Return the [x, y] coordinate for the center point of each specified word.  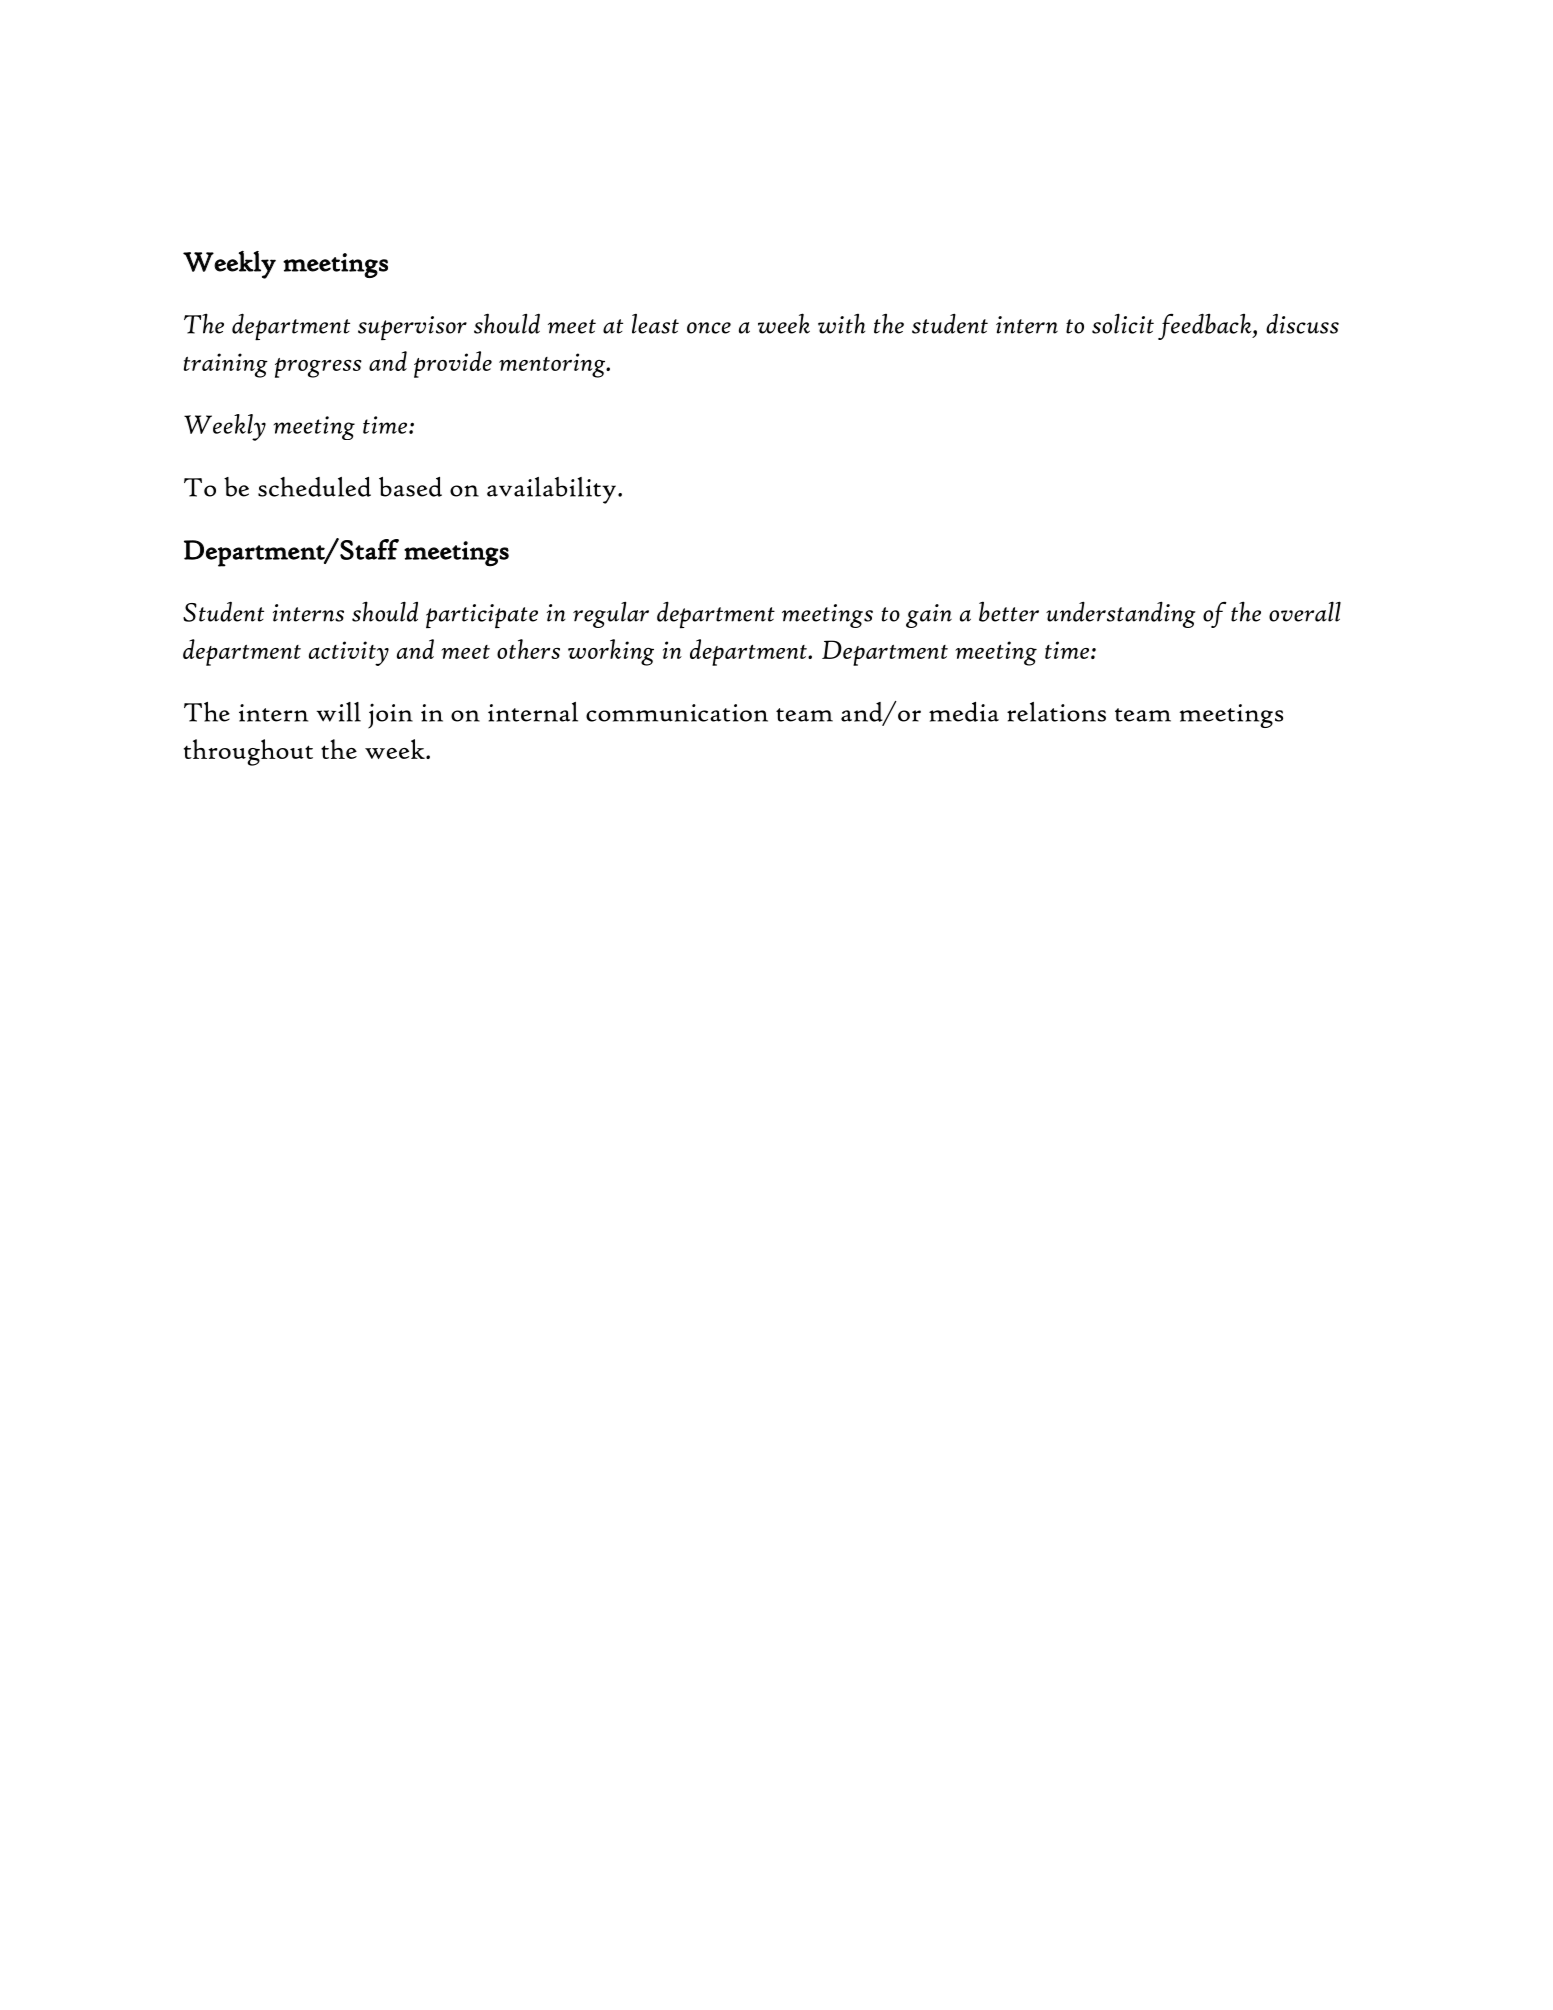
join [390, 716]
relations [1056, 712]
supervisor [412, 328]
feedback [1206, 326]
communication [677, 713]
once [709, 328]
